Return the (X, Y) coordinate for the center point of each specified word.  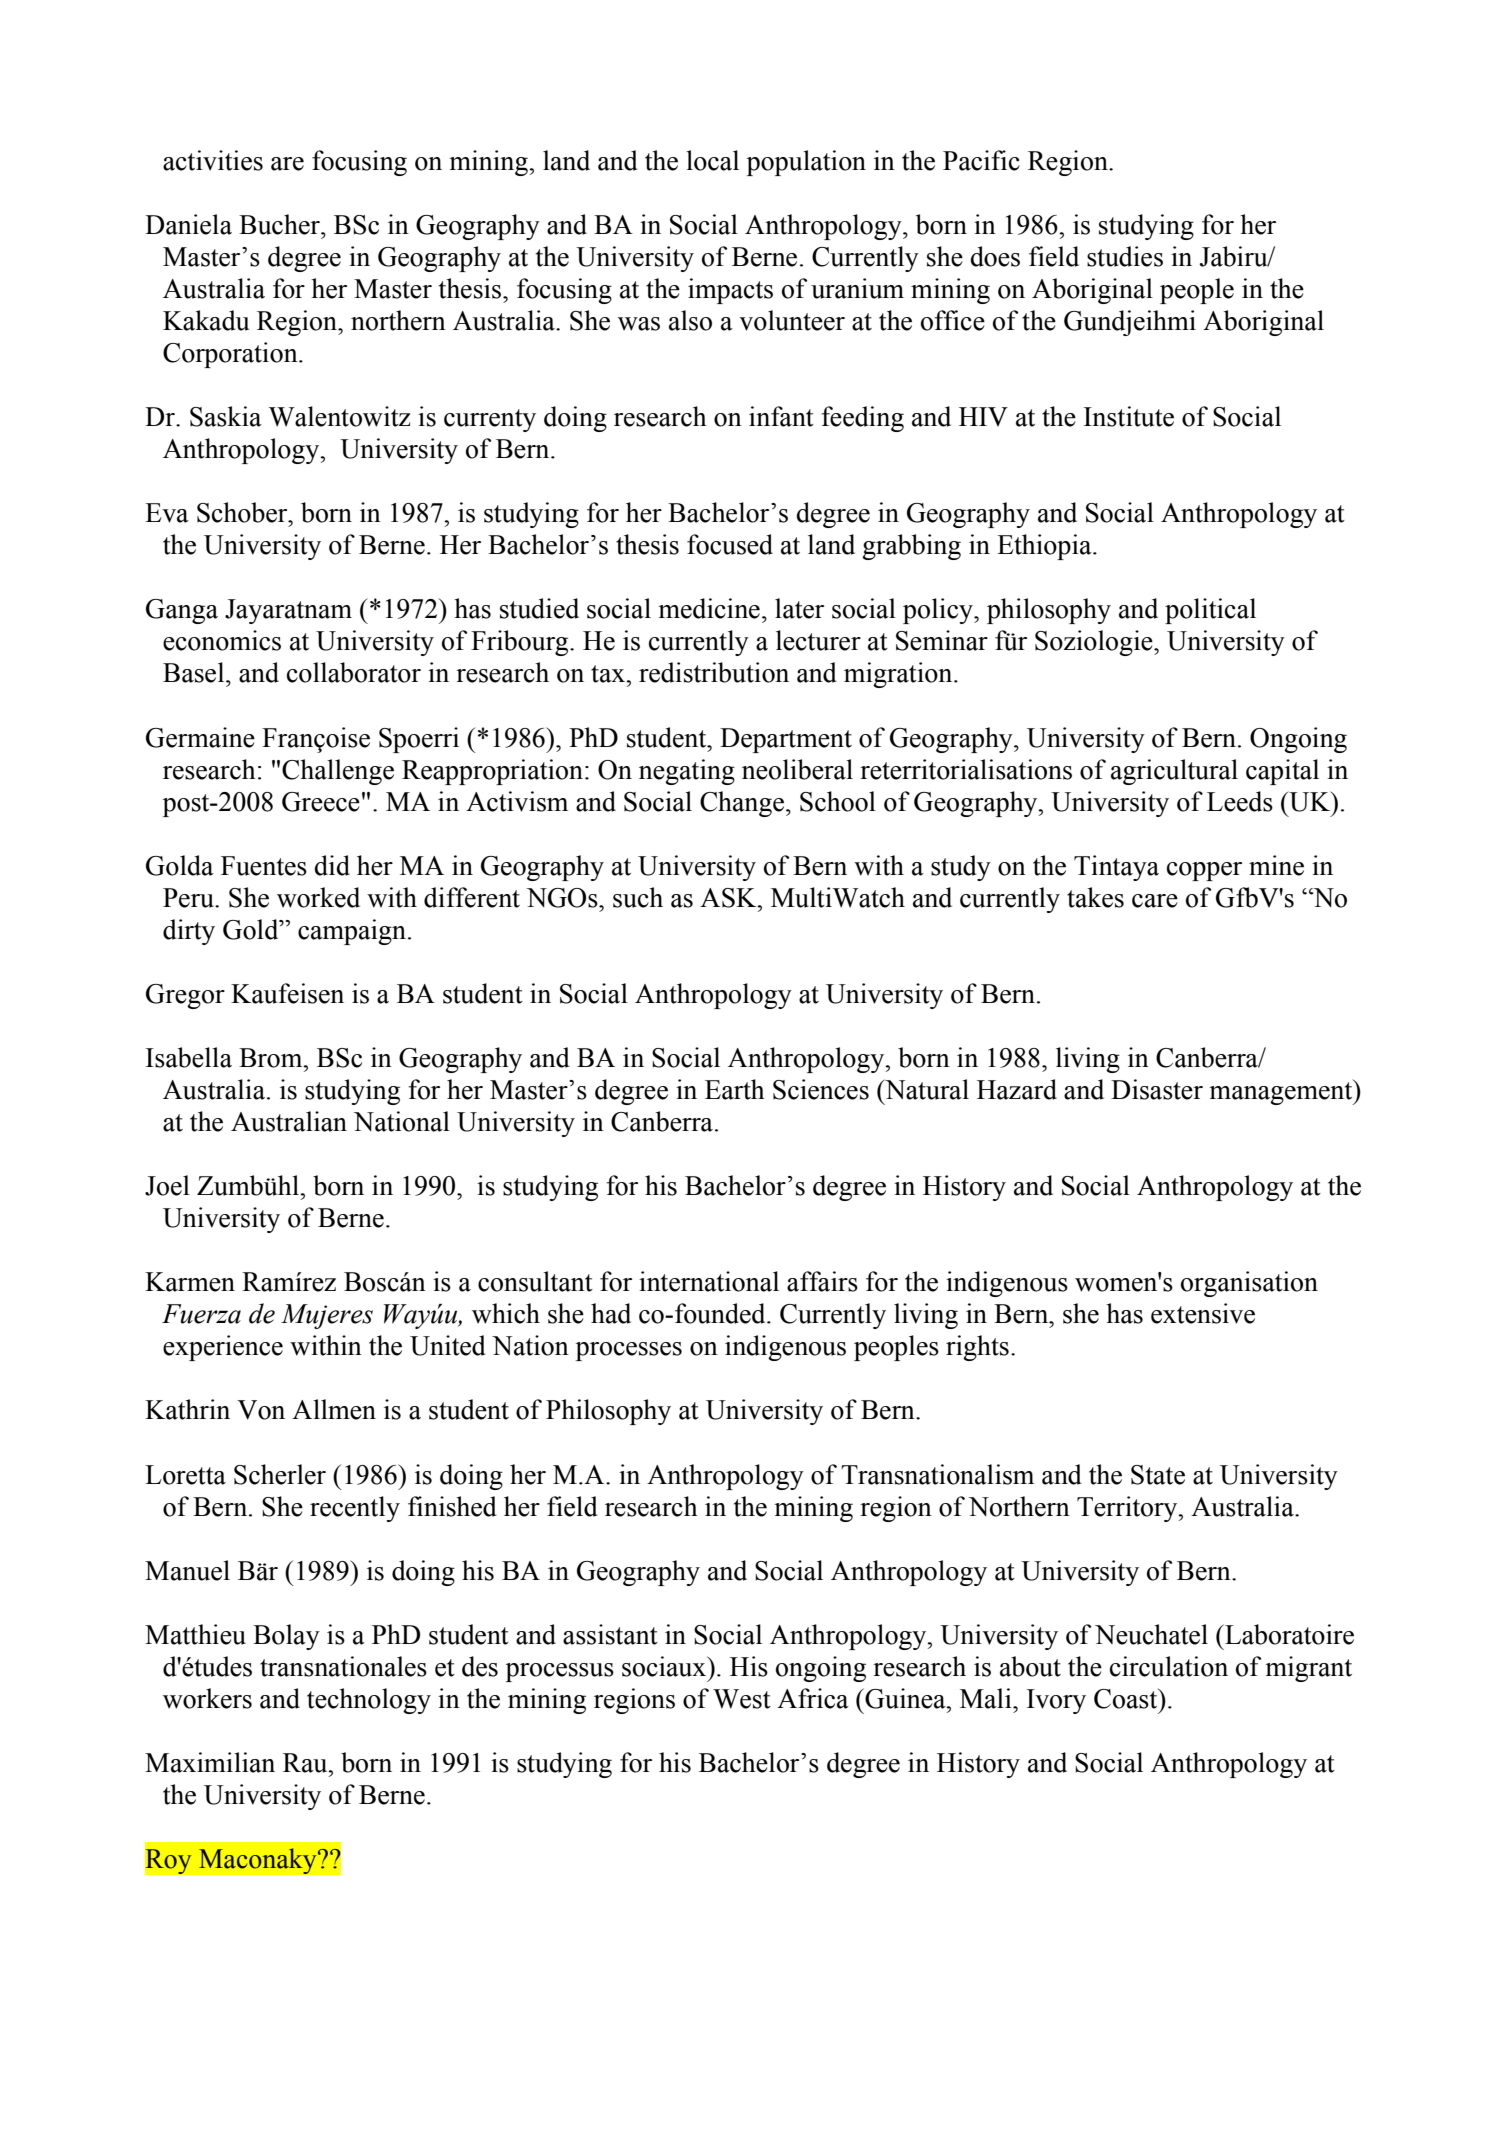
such (638, 897)
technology (369, 1701)
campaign (353, 932)
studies (1125, 256)
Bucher (280, 224)
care (1155, 901)
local (712, 160)
